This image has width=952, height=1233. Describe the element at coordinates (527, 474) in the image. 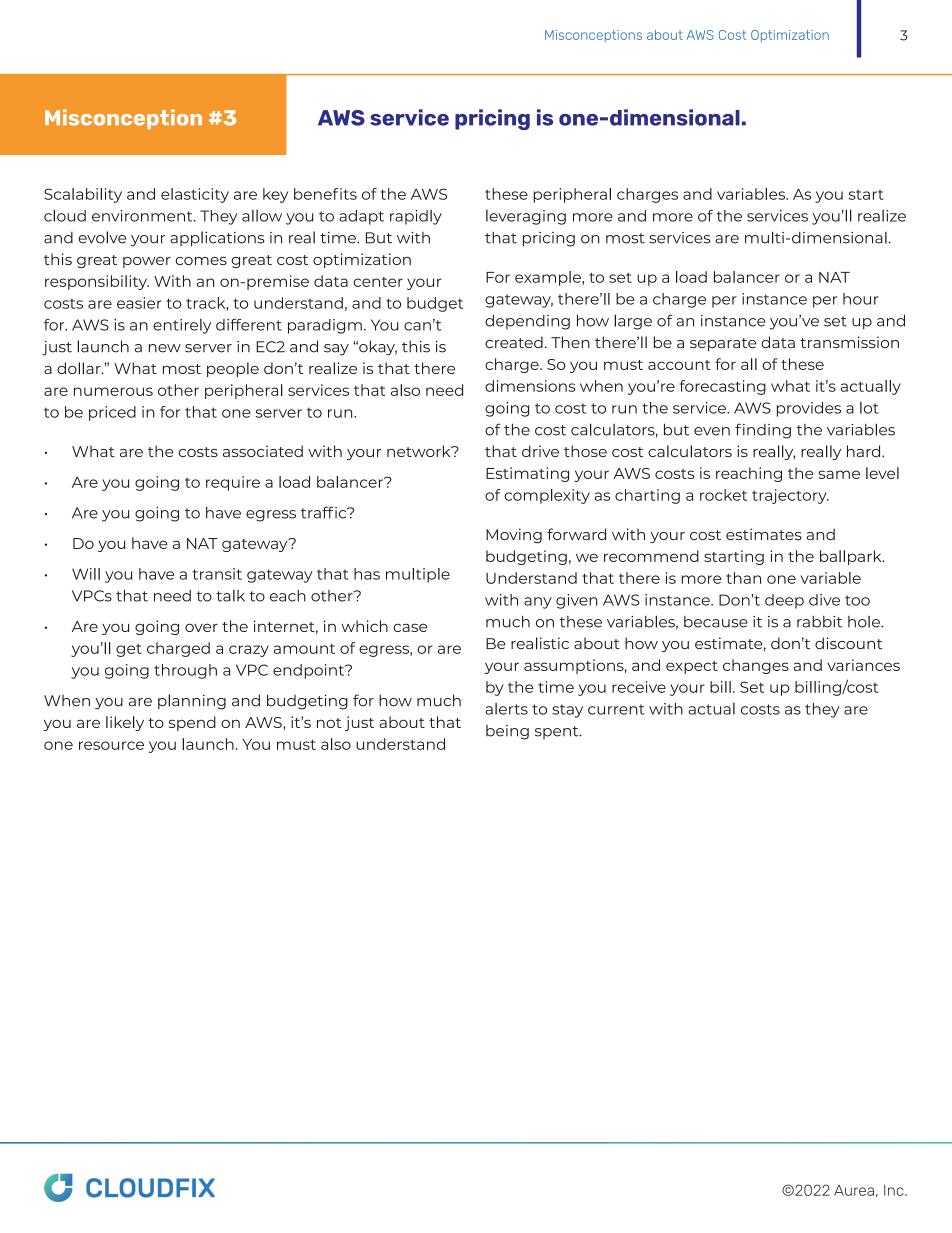

I see `Estimating` at that location.
